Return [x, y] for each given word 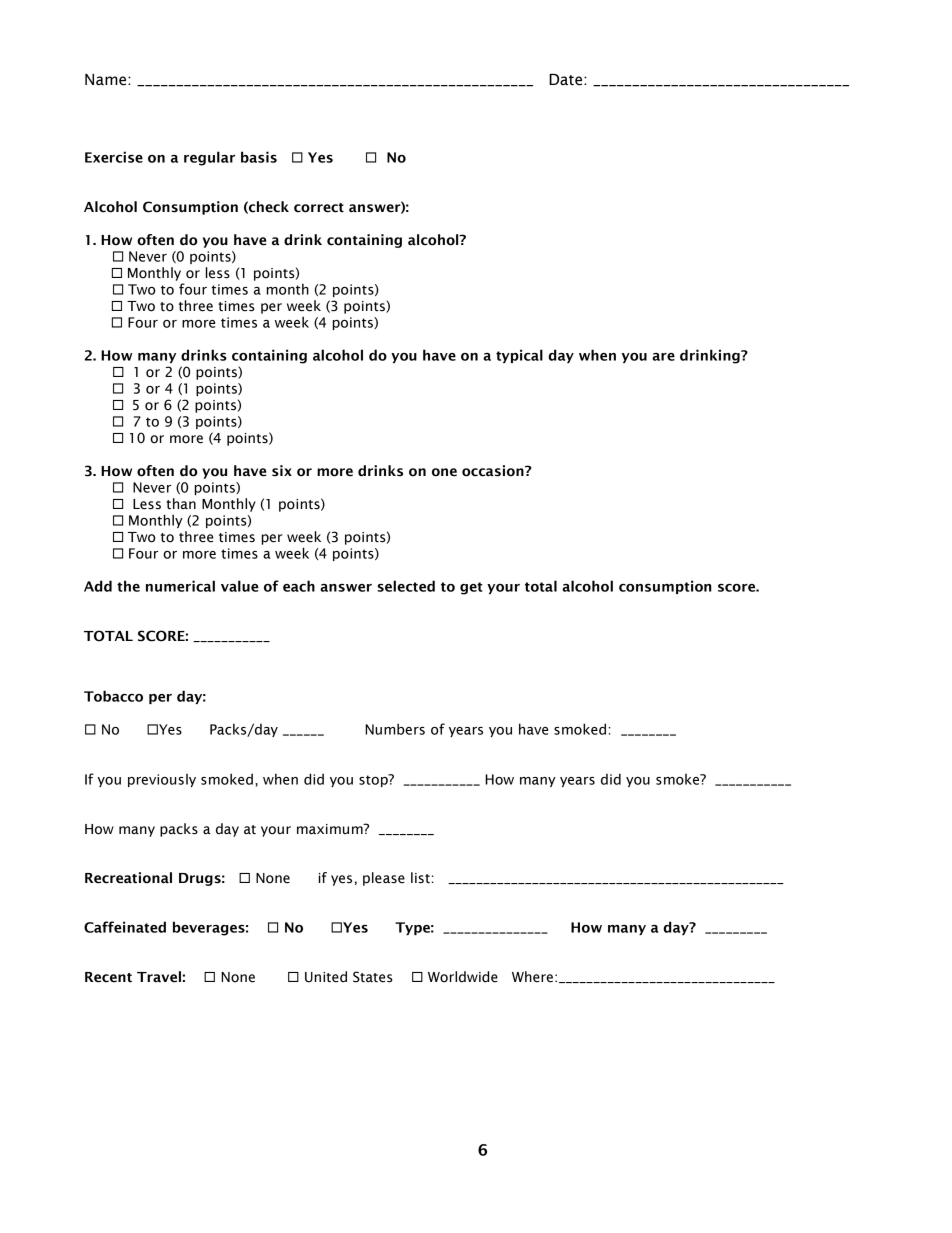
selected [406, 586]
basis [259, 157]
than [181, 504]
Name [107, 80]
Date [567, 80]
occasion [494, 471]
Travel [159, 977]
